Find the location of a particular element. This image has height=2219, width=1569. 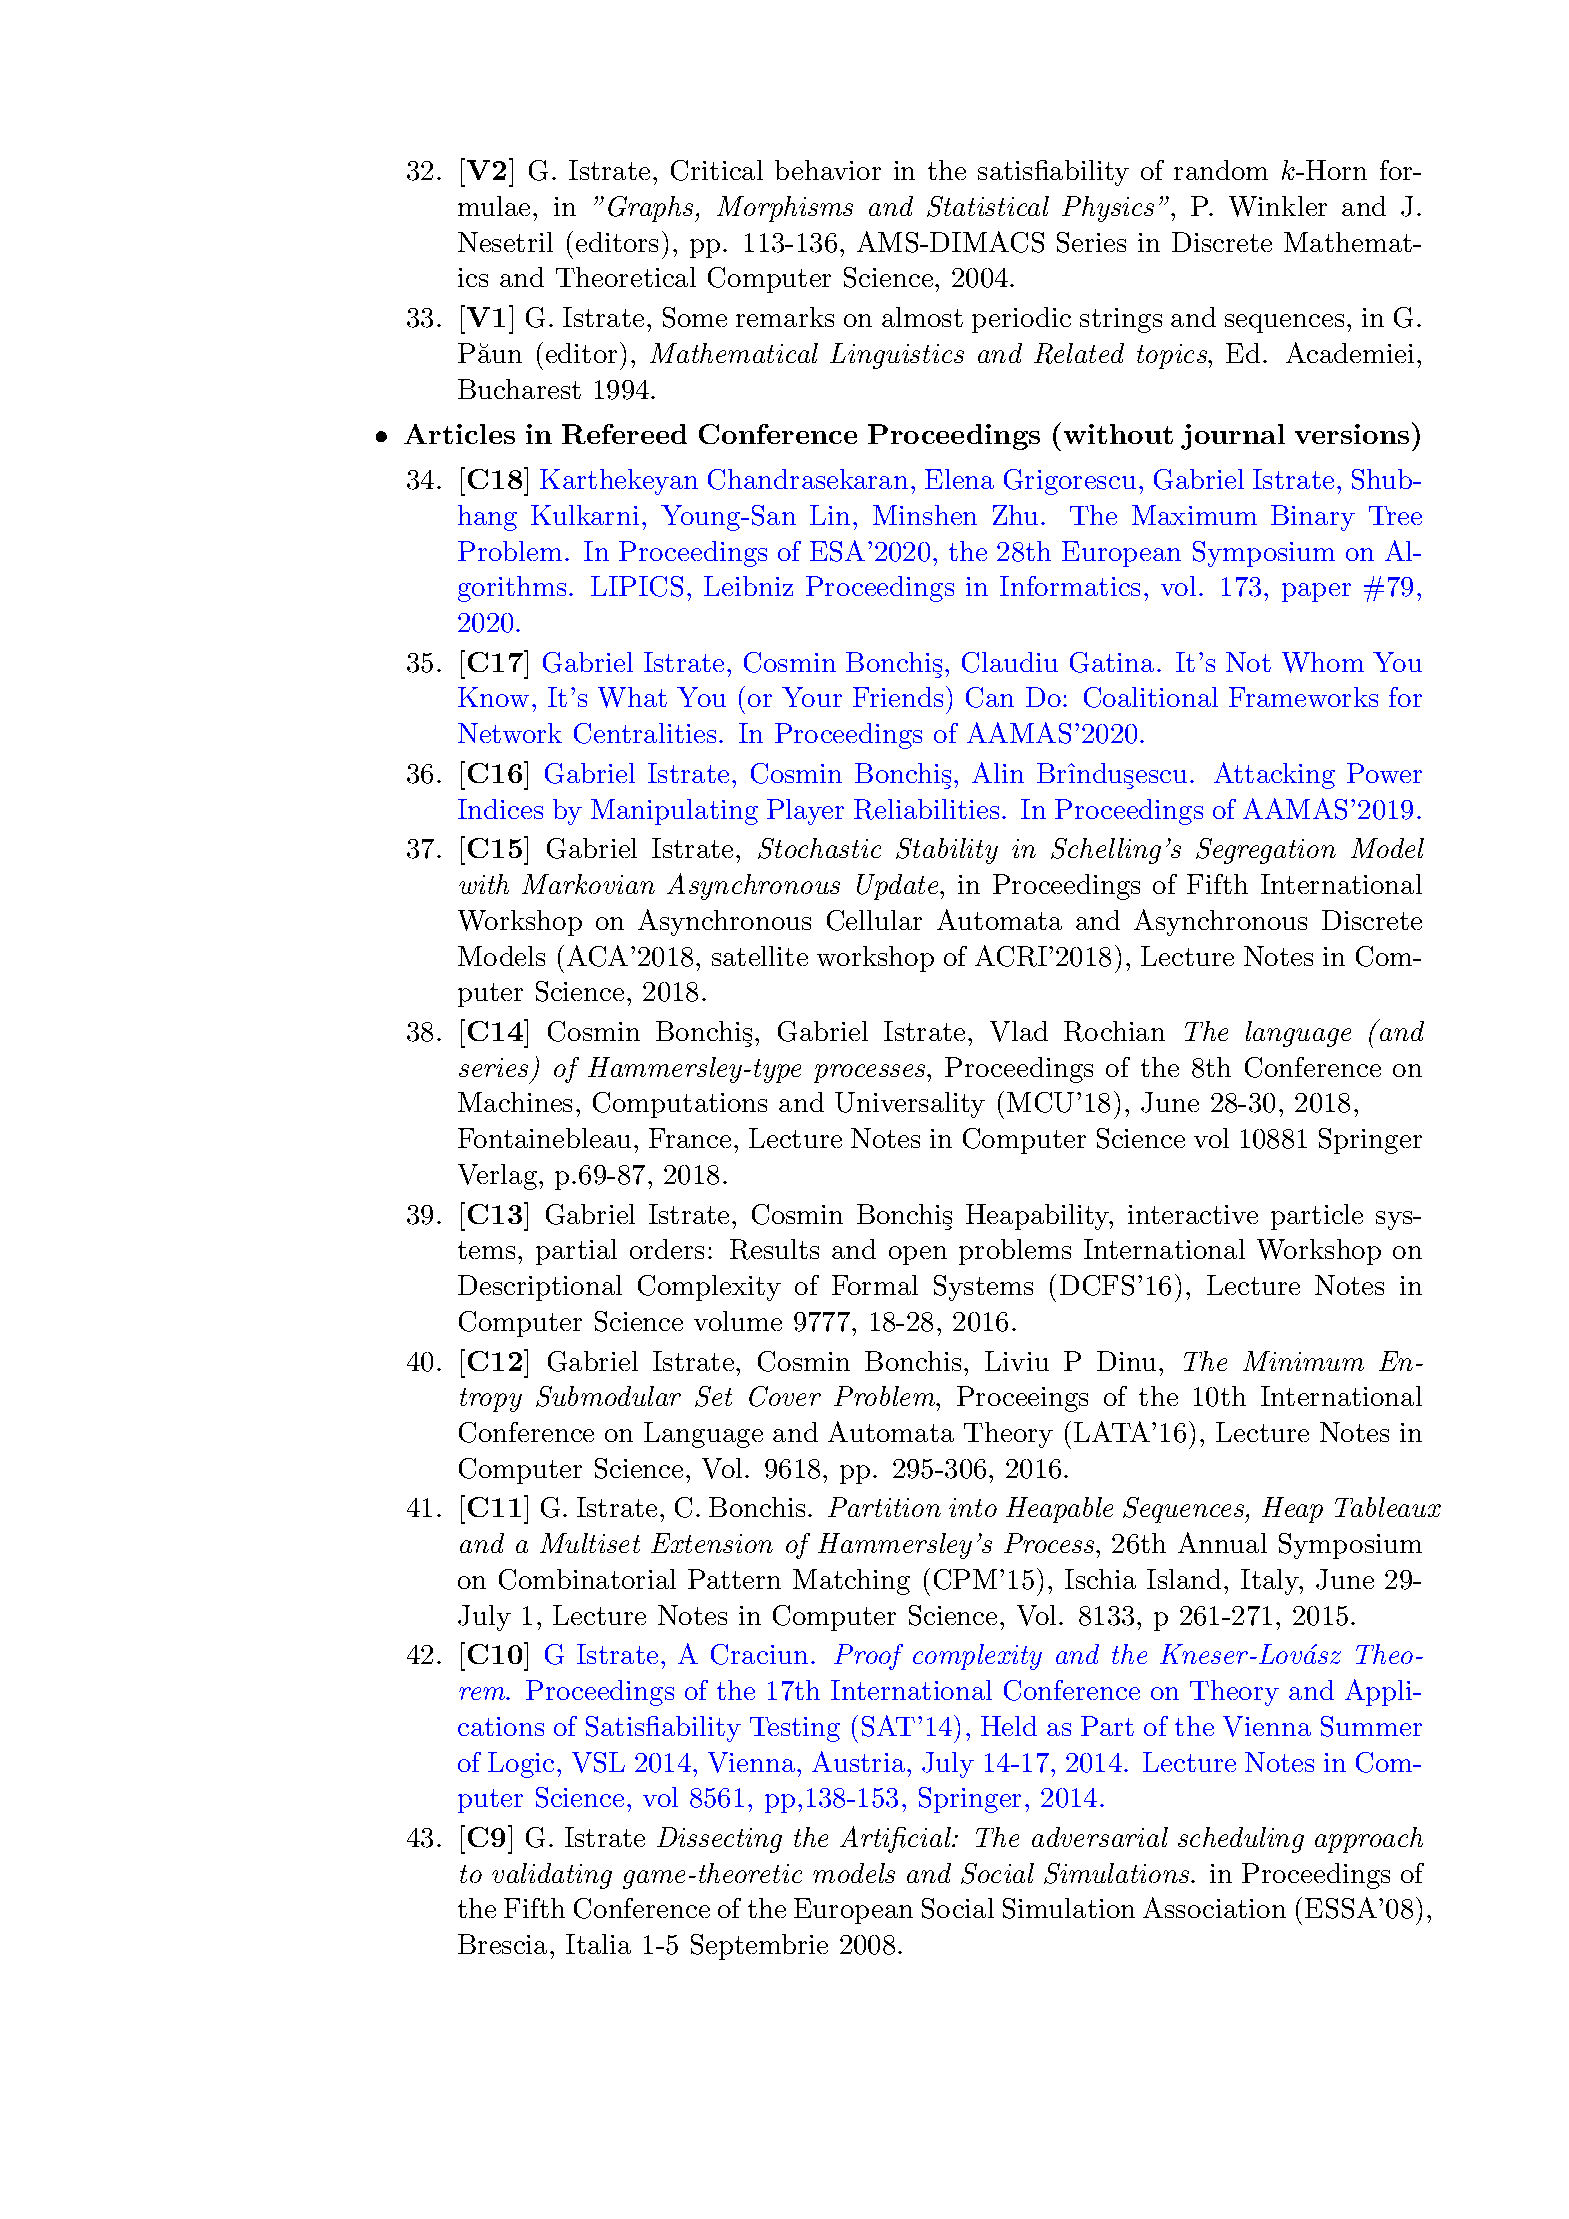

paper is located at coordinates (1316, 592).
